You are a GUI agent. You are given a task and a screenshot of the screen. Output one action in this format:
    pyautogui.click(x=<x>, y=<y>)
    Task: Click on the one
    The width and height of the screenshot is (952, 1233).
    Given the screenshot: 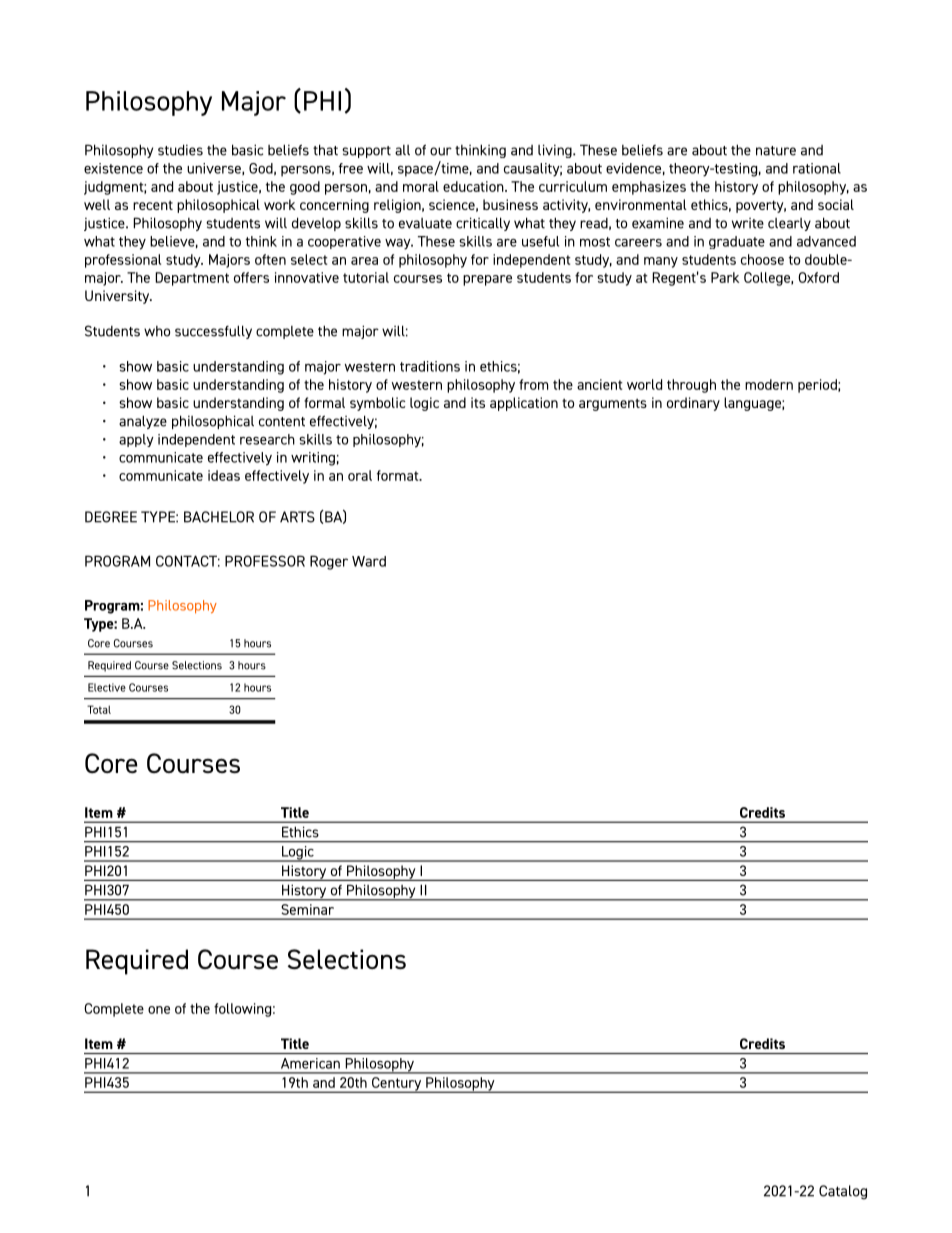 What is the action you would take?
    pyautogui.click(x=159, y=1010)
